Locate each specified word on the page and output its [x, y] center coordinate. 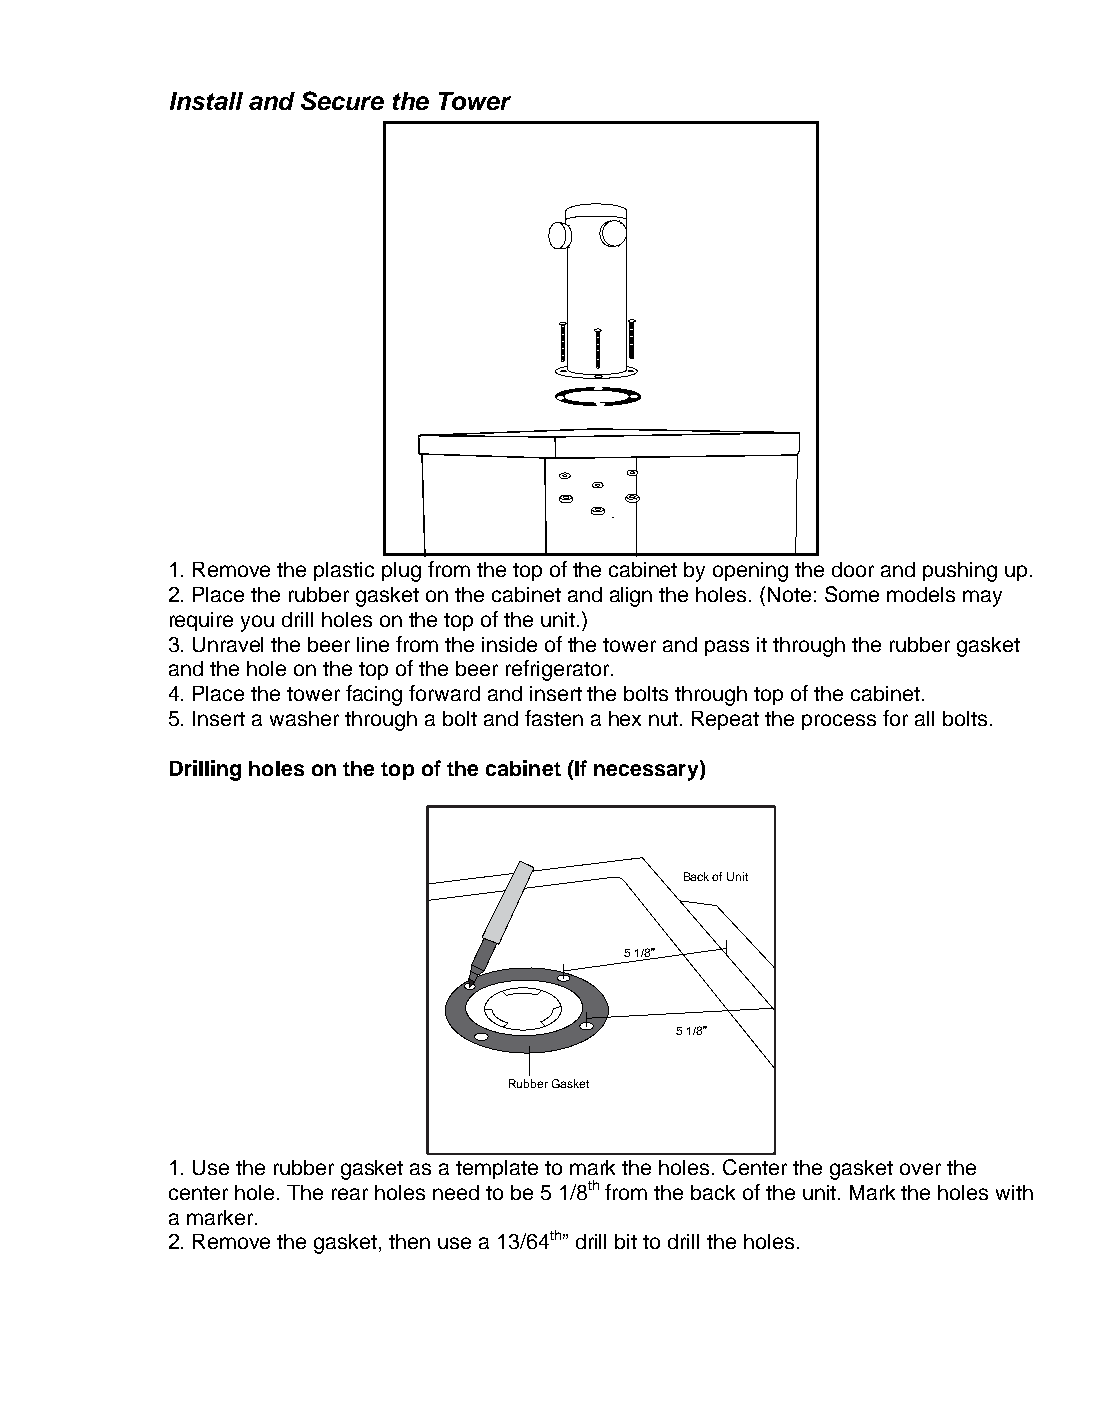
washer [304, 718]
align [631, 597]
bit [626, 1241]
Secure [342, 100]
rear [350, 1194]
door [853, 569]
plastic [344, 571]
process [839, 722]
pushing [960, 572]
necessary [647, 772]
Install [206, 101]
